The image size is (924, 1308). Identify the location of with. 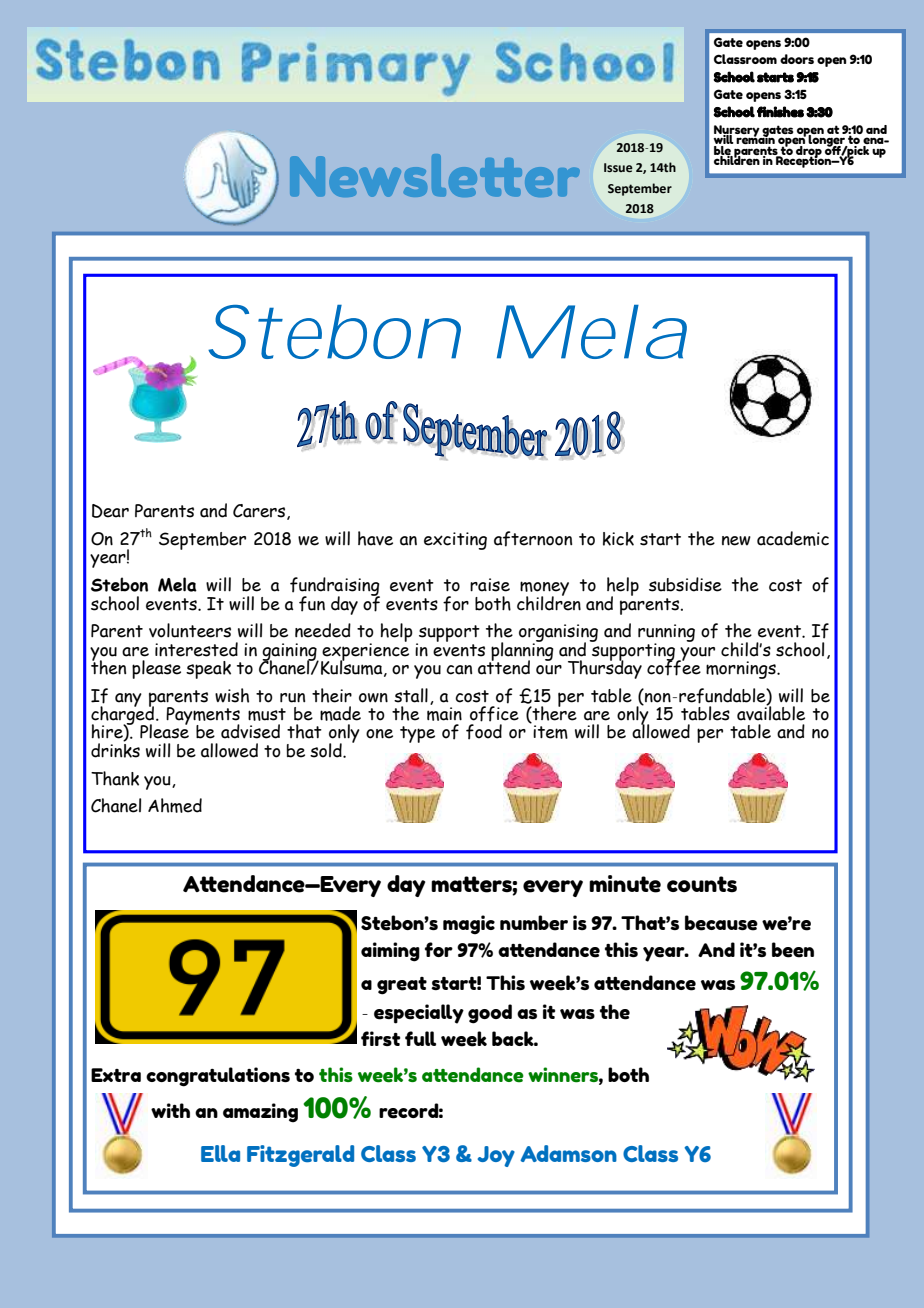
(170, 1110).
